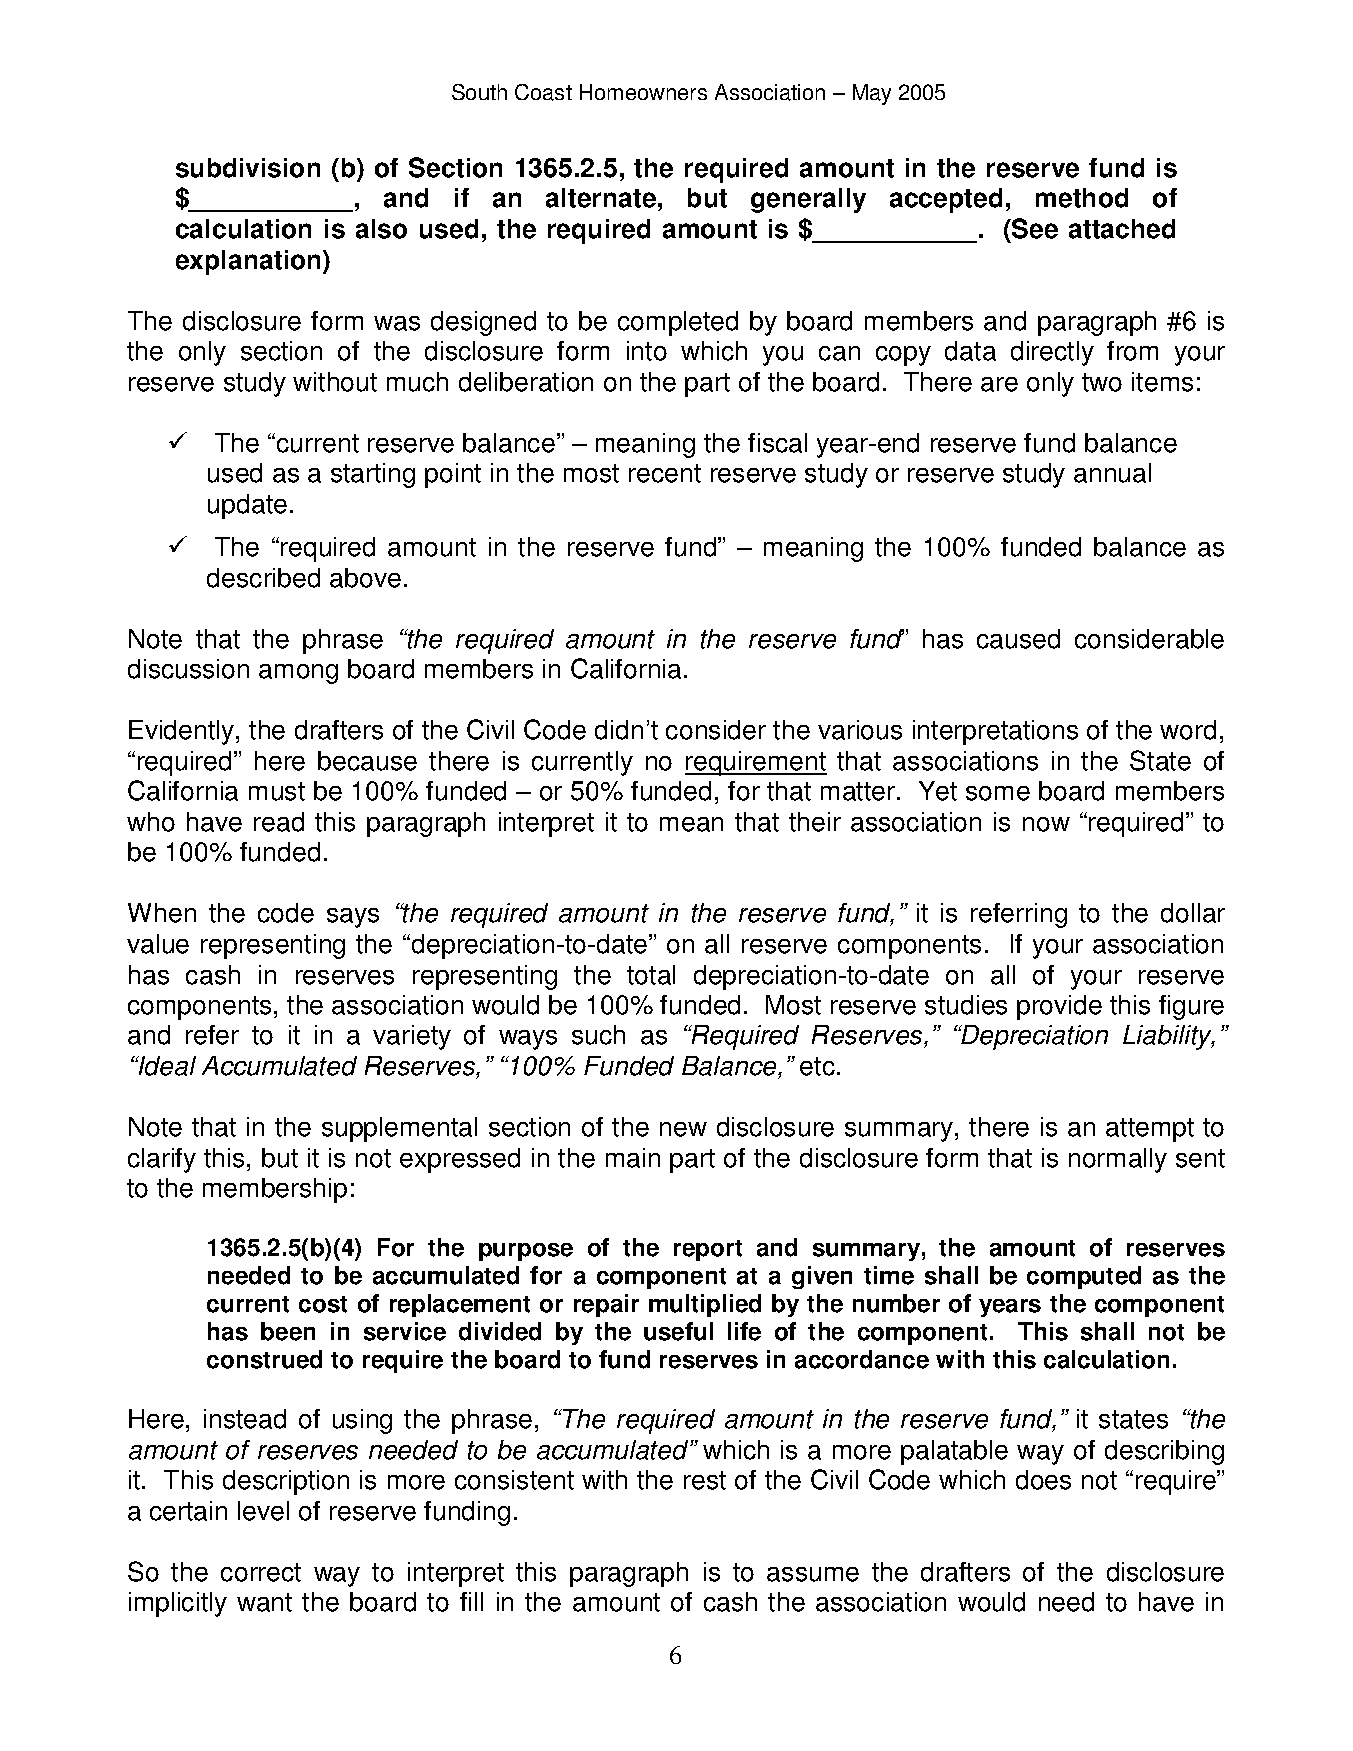 The width and height of the screenshot is (1353, 1751). Describe the element at coordinates (1043, 1480) in the screenshot. I see `does` at that location.
